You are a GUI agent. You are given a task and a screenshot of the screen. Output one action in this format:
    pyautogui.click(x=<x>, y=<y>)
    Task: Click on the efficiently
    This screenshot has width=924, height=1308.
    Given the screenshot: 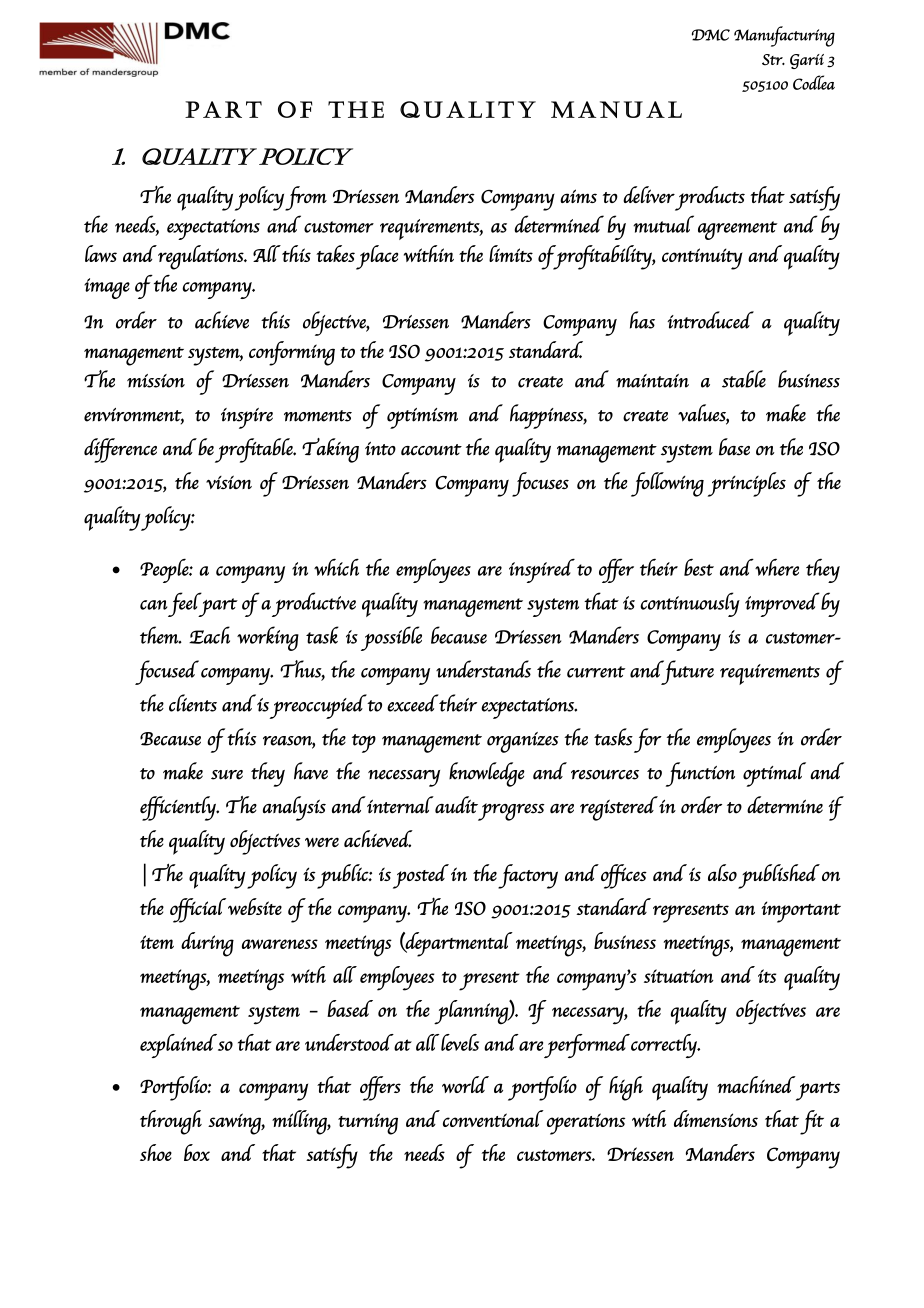 What is the action you would take?
    pyautogui.click(x=179, y=808)
